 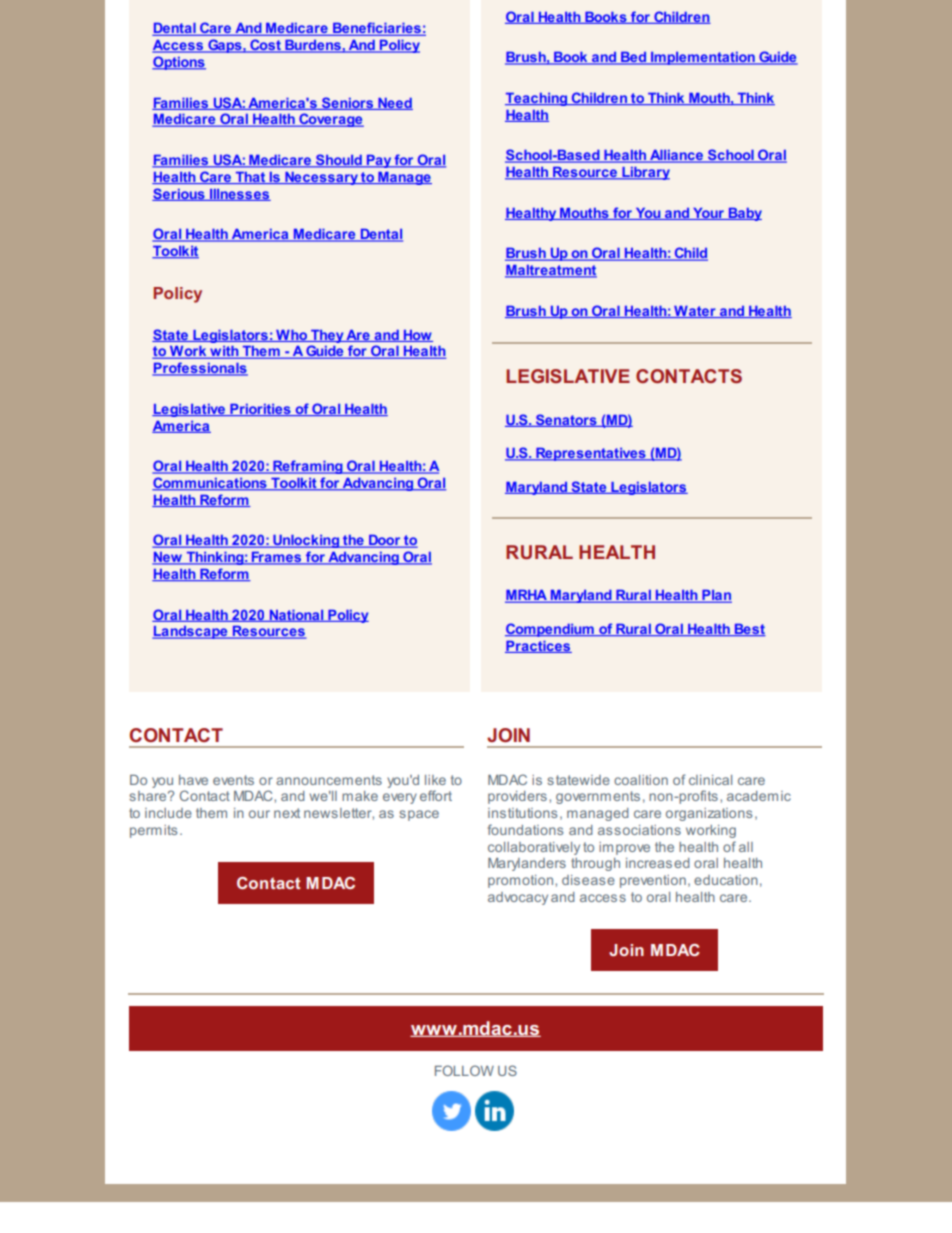 I want to click on with, so click(x=224, y=352).
